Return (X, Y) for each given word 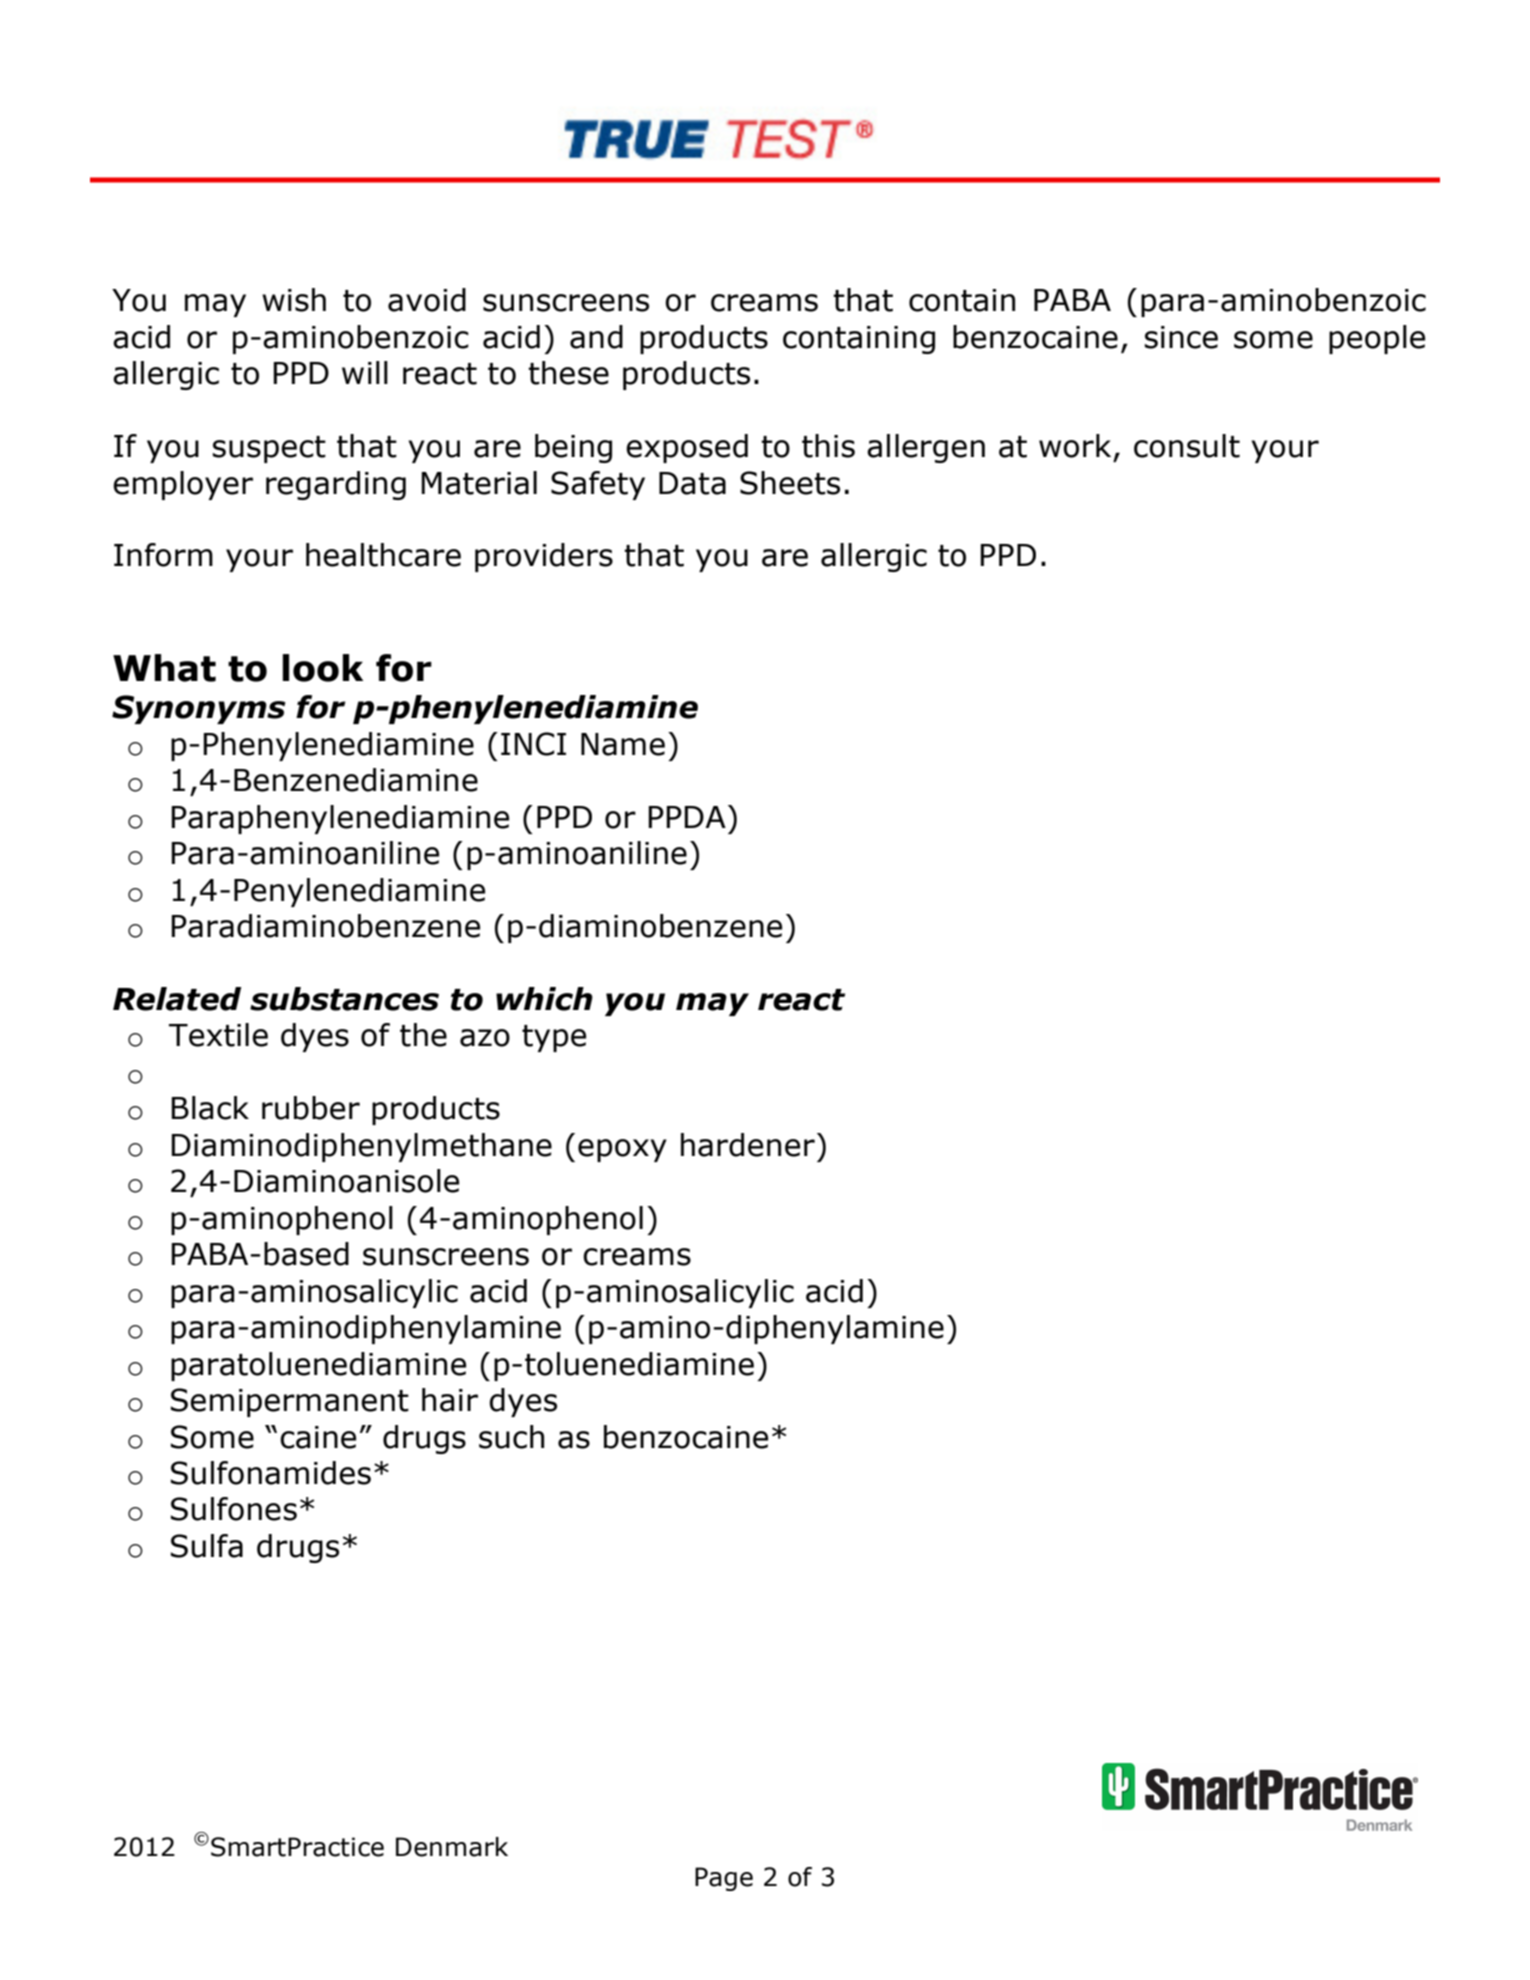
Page (724, 1879)
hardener (748, 1145)
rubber (311, 1108)
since (1181, 337)
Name (623, 744)
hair (450, 1400)
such (511, 1437)
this (828, 446)
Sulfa (207, 1546)
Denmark (452, 1847)
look (322, 668)
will (365, 372)
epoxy (622, 1150)
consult (1187, 446)
